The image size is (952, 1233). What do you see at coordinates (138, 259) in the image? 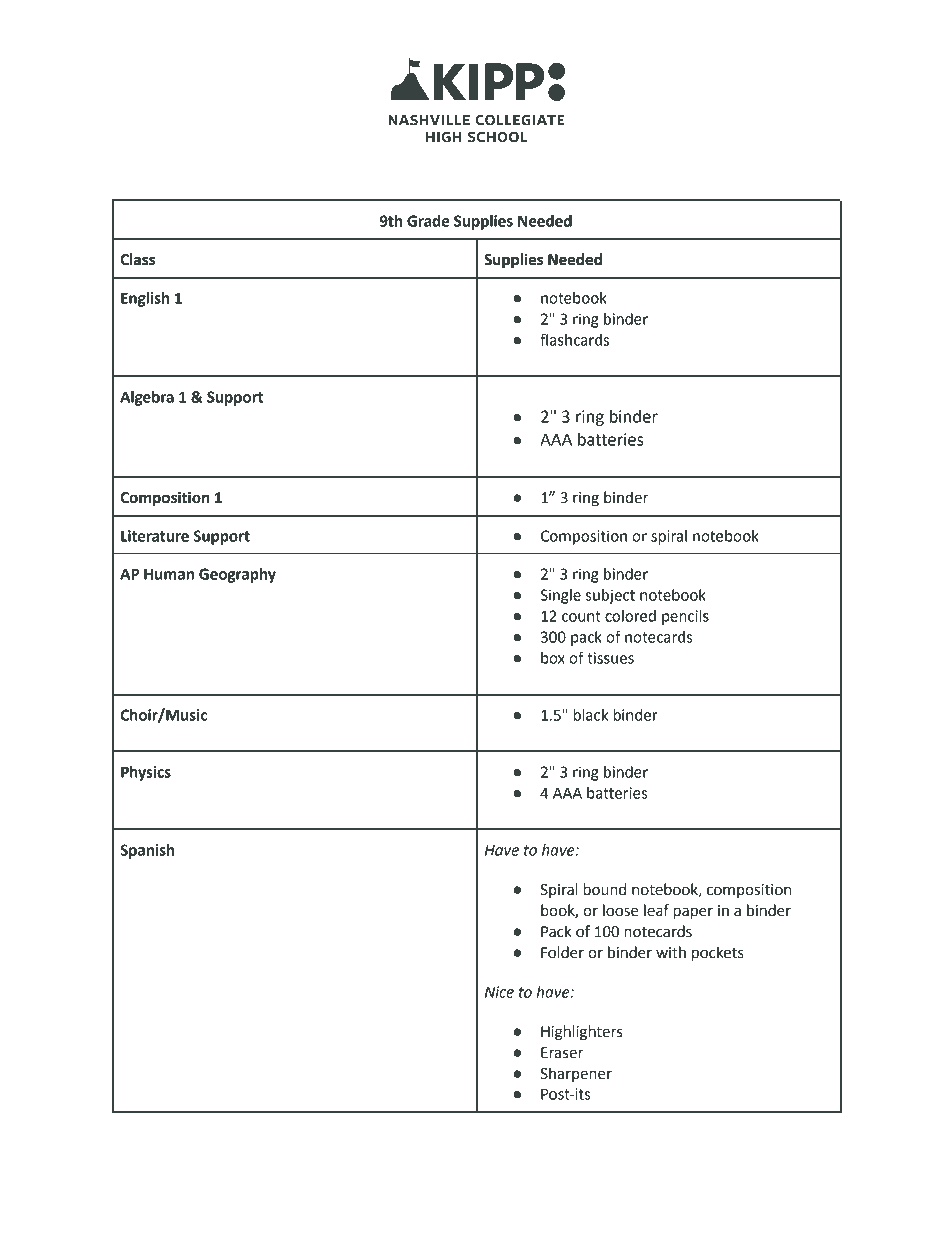
I see `Class` at bounding box center [138, 259].
